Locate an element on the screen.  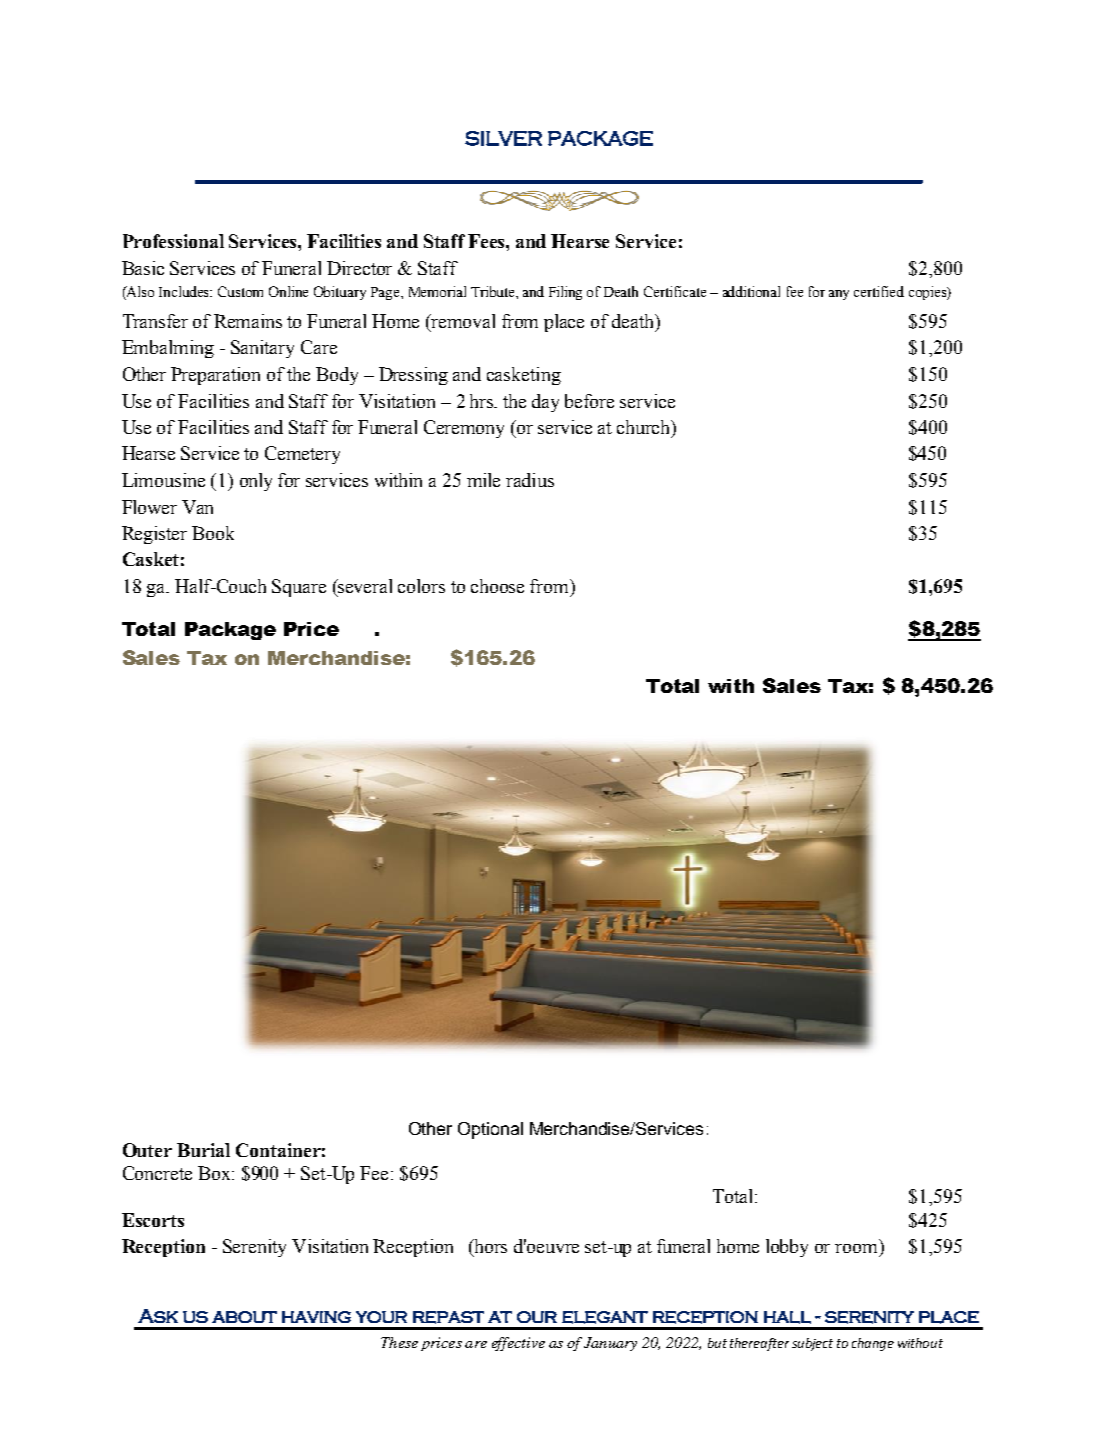
choose is located at coordinates (497, 586).
